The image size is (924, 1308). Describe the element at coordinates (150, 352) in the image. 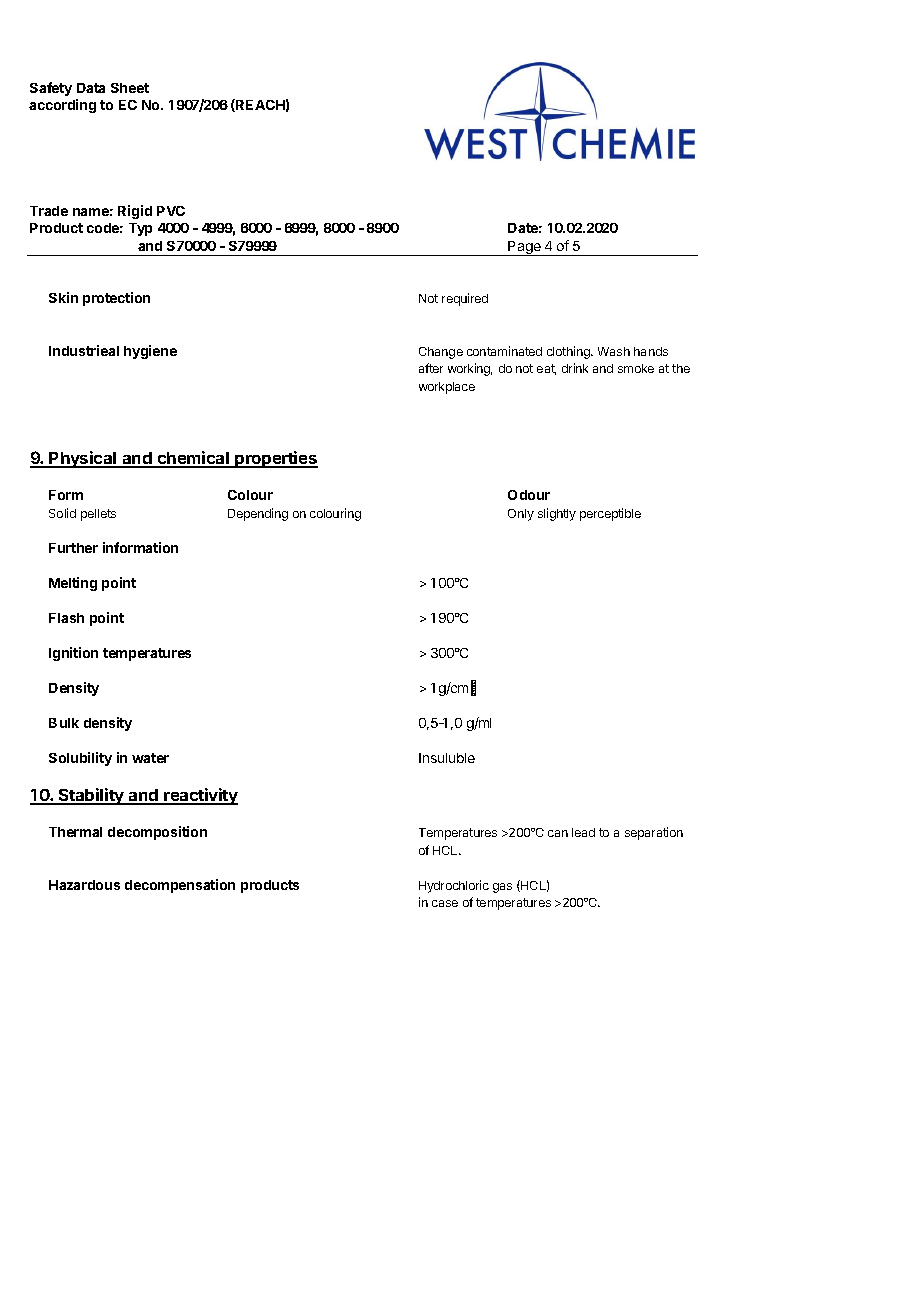

I see `hygiene` at that location.
